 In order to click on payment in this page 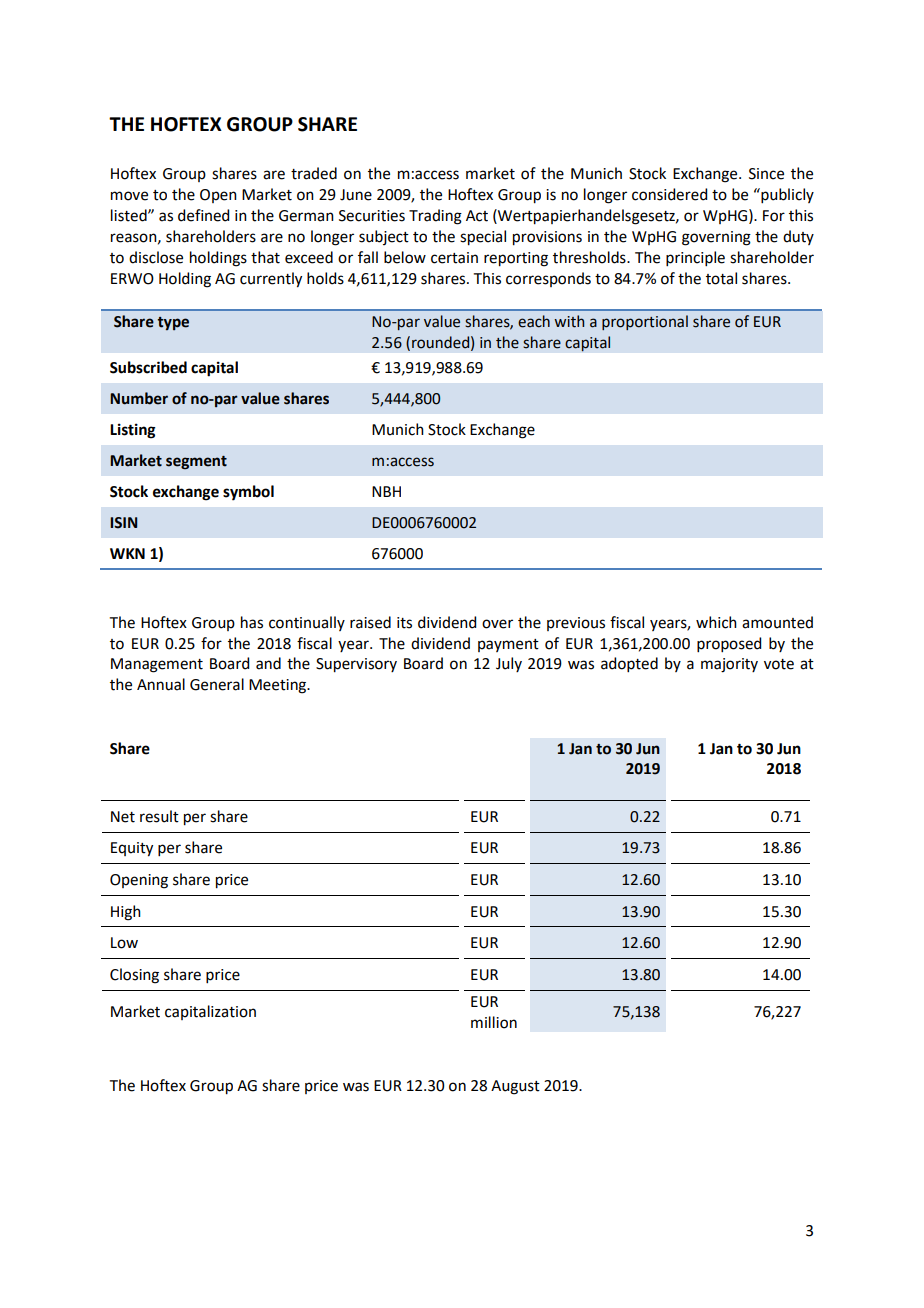, I will do `click(508, 645)`.
